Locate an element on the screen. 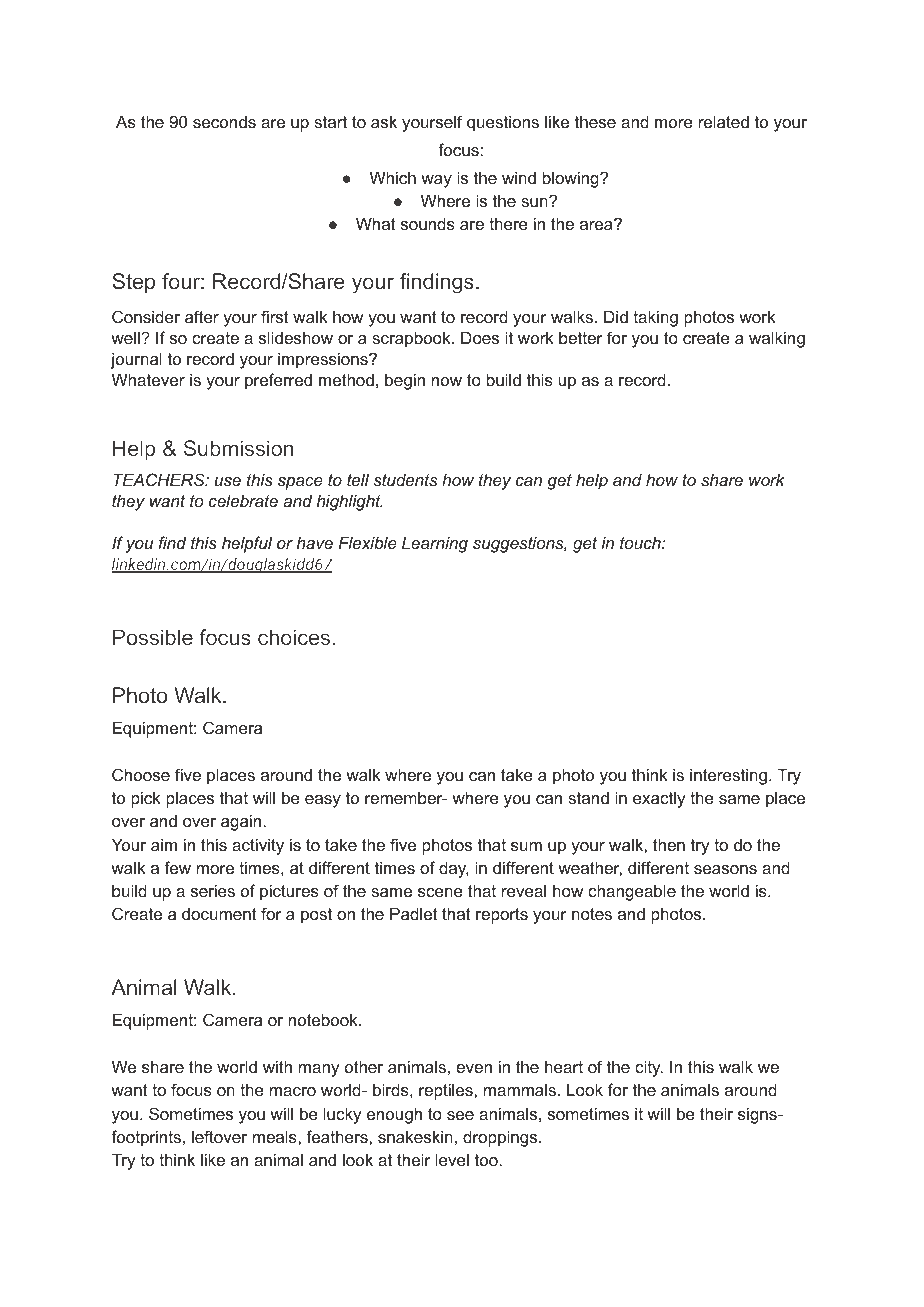  changeable is located at coordinates (632, 892).
